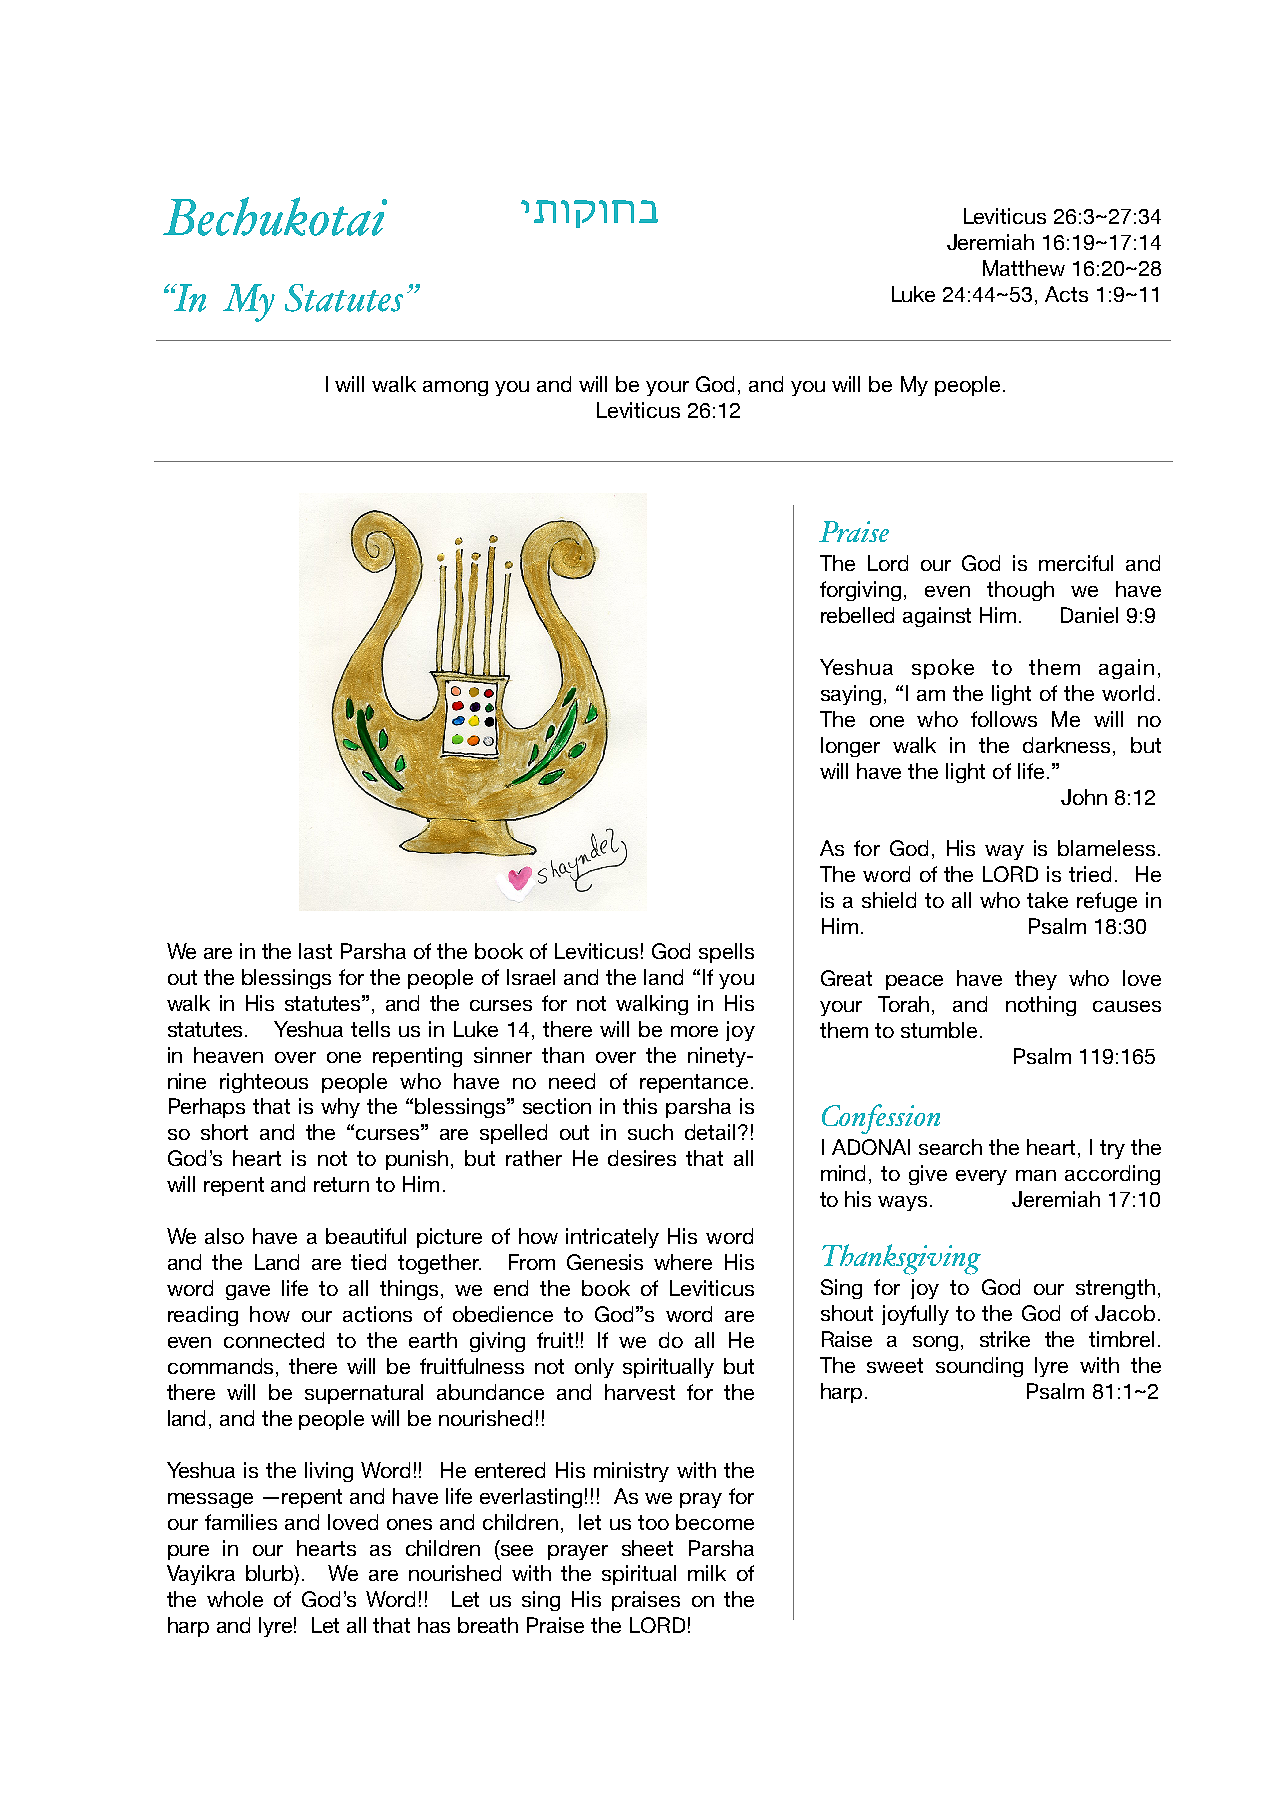  Describe the element at coordinates (235, 1599) in the screenshot. I see `whole` at that location.
